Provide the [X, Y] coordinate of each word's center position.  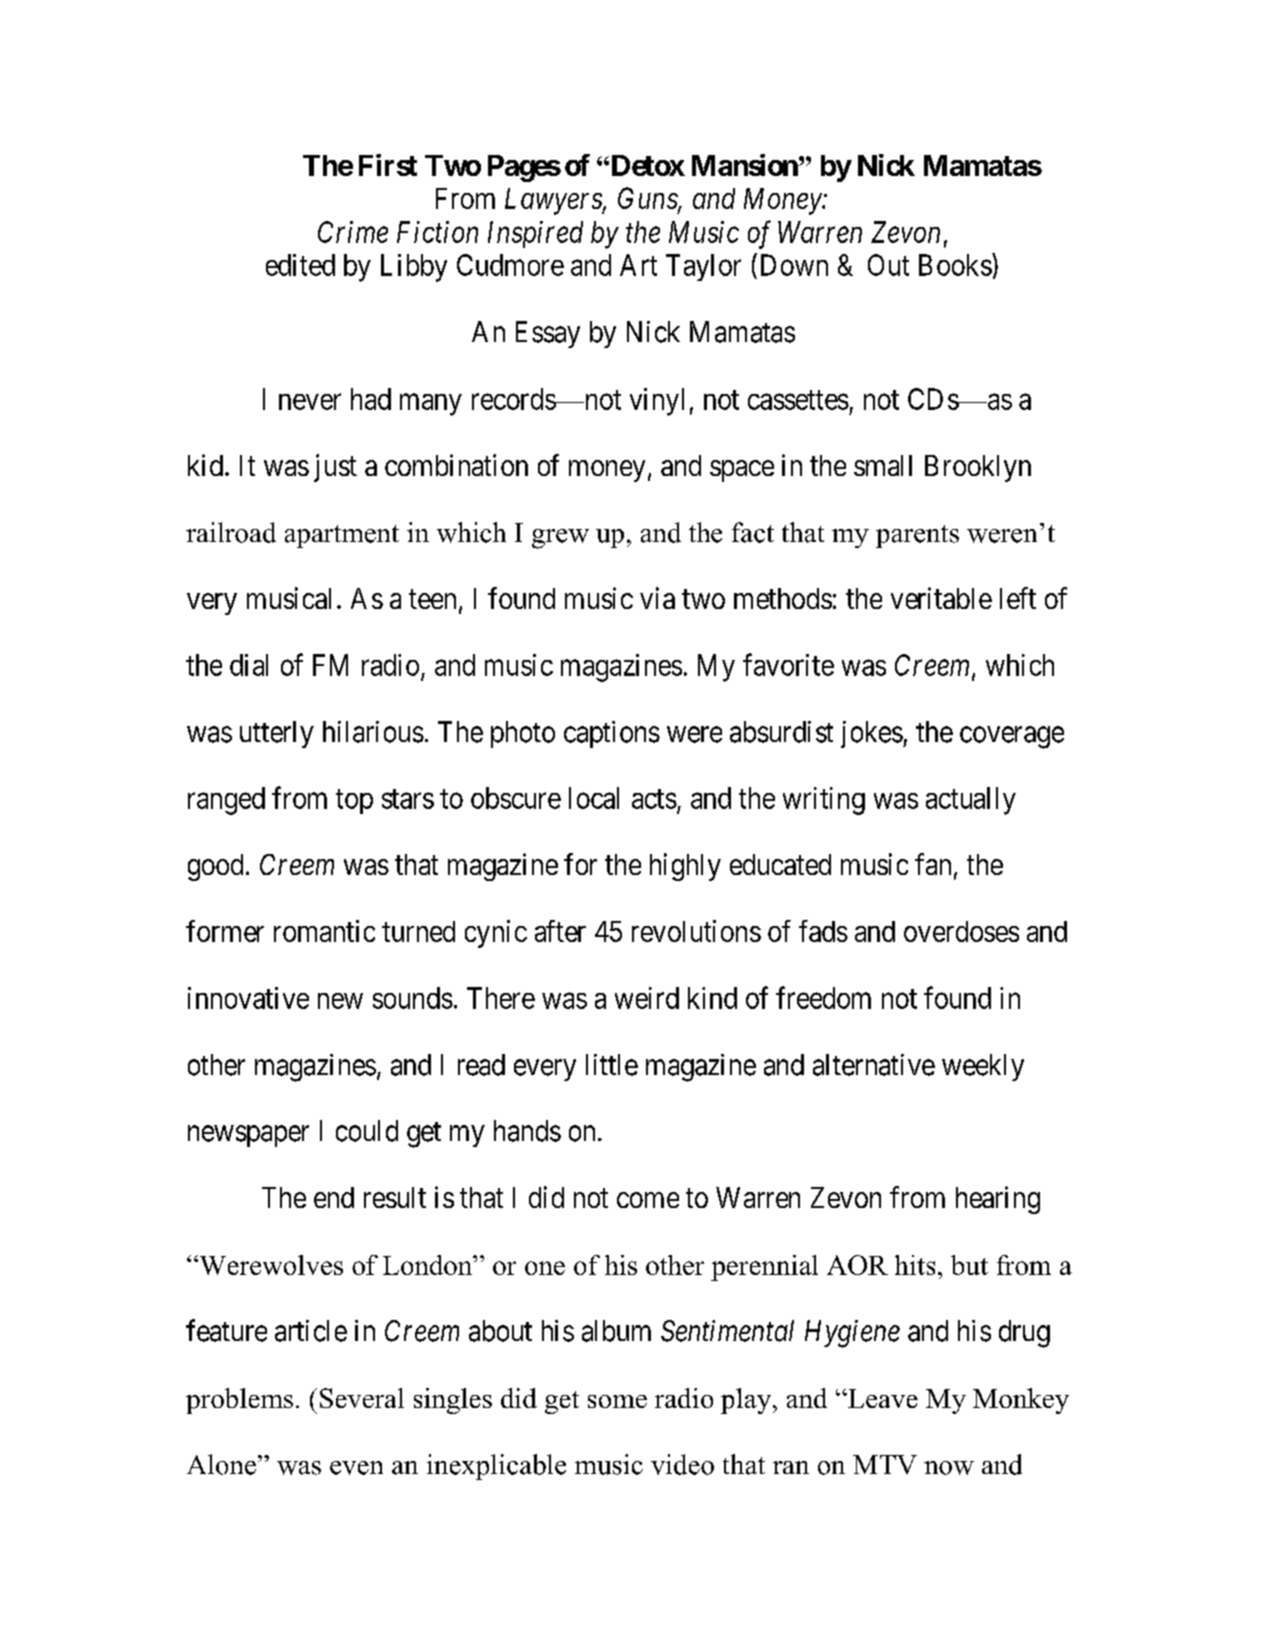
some [617, 1401]
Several [362, 1398]
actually [971, 801]
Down [794, 265]
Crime [353, 232]
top [354, 801]
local [594, 798]
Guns [648, 199]
